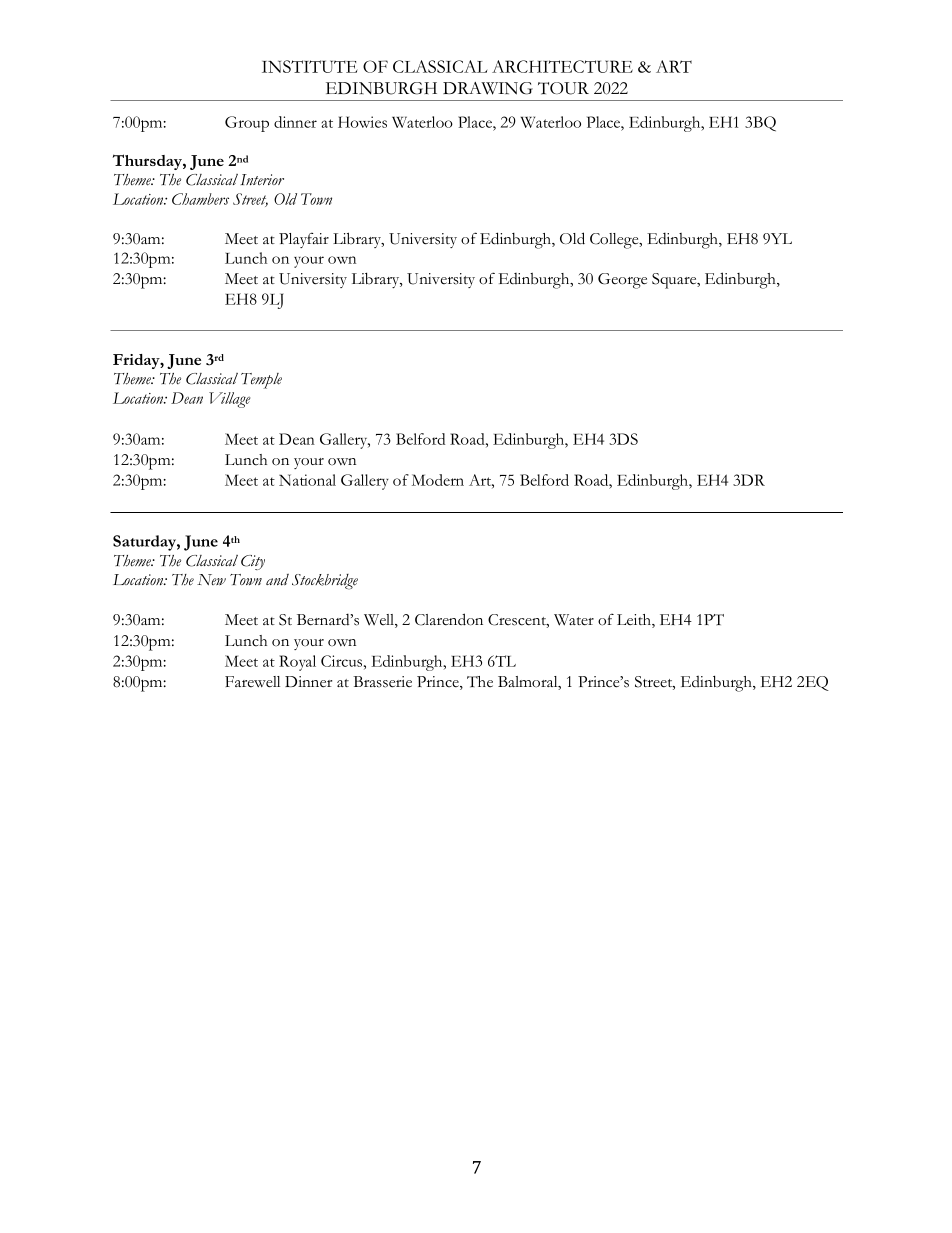  Describe the element at coordinates (675, 281) in the screenshot. I see `Square` at that location.
